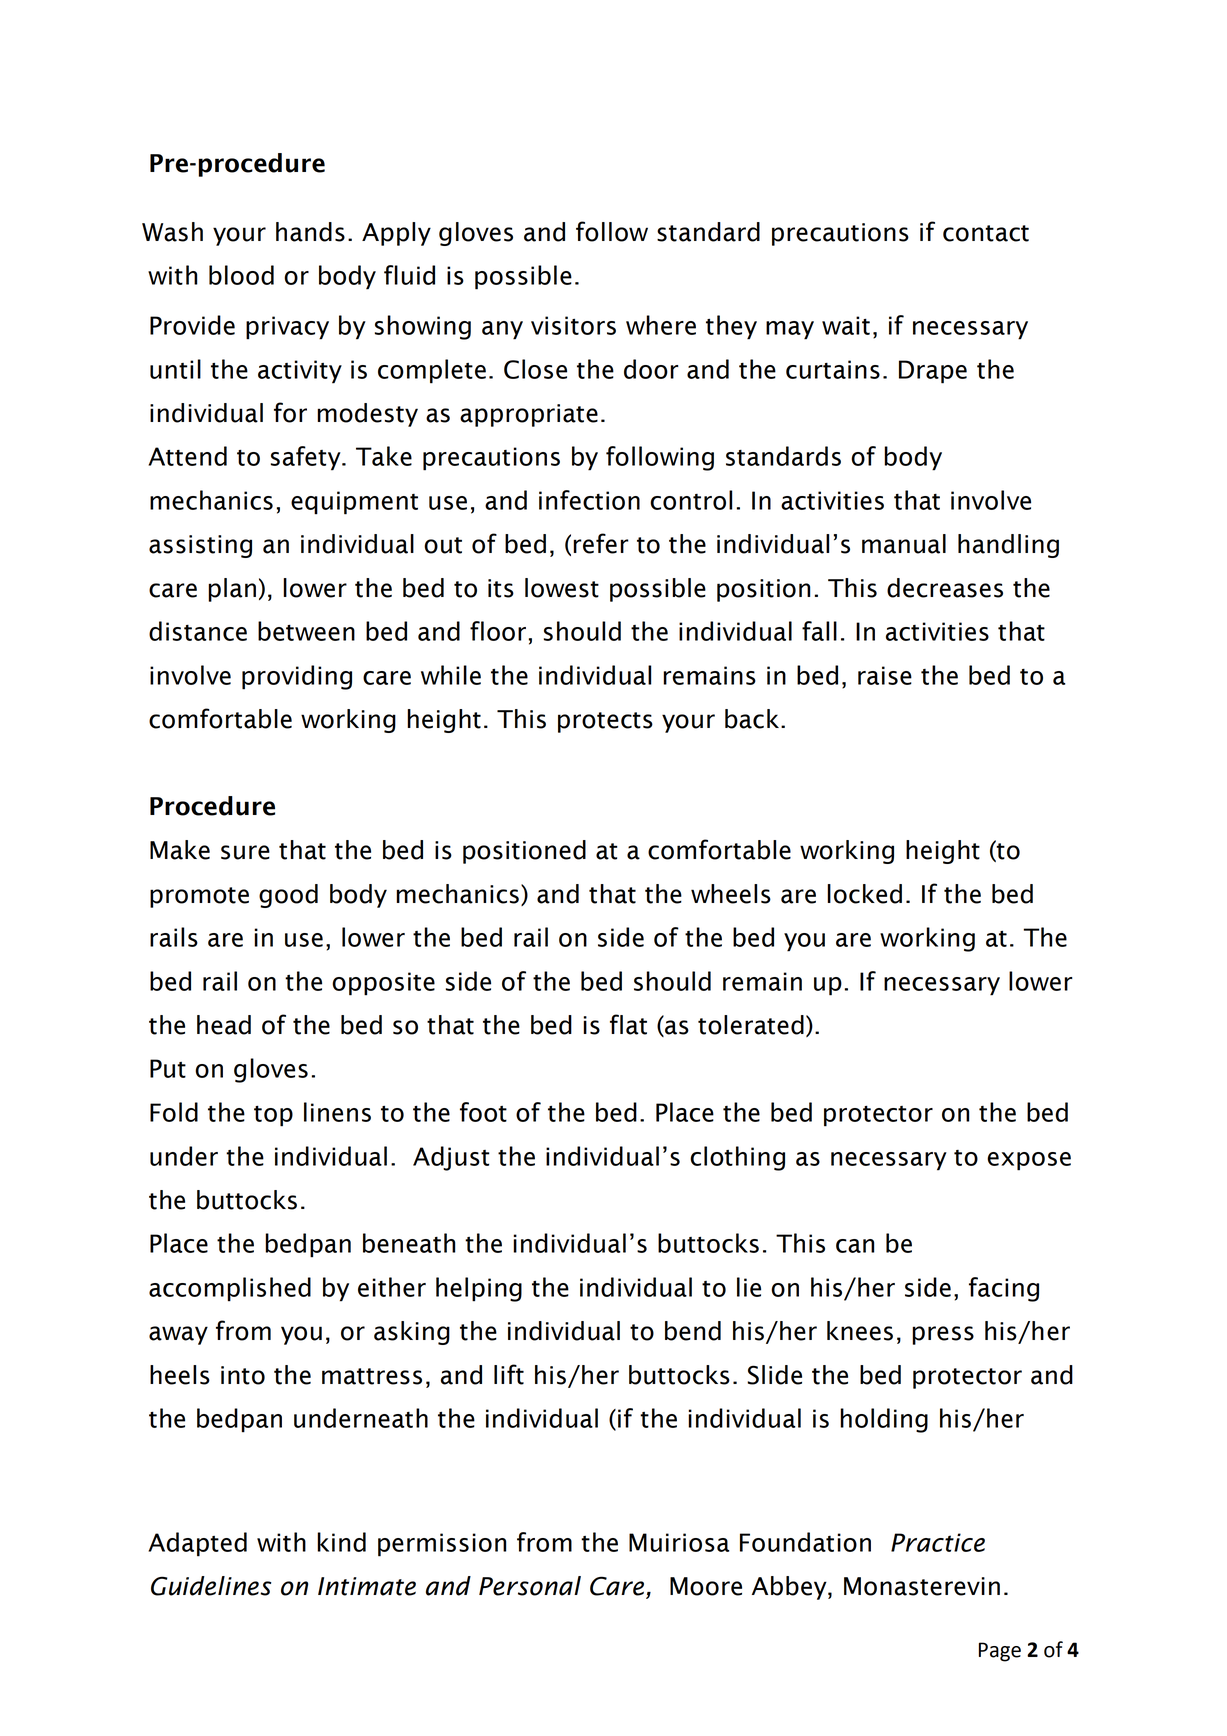 The width and height of the image is (1227, 1736). What do you see at coordinates (573, 325) in the image?
I see `visitors` at bounding box center [573, 325].
